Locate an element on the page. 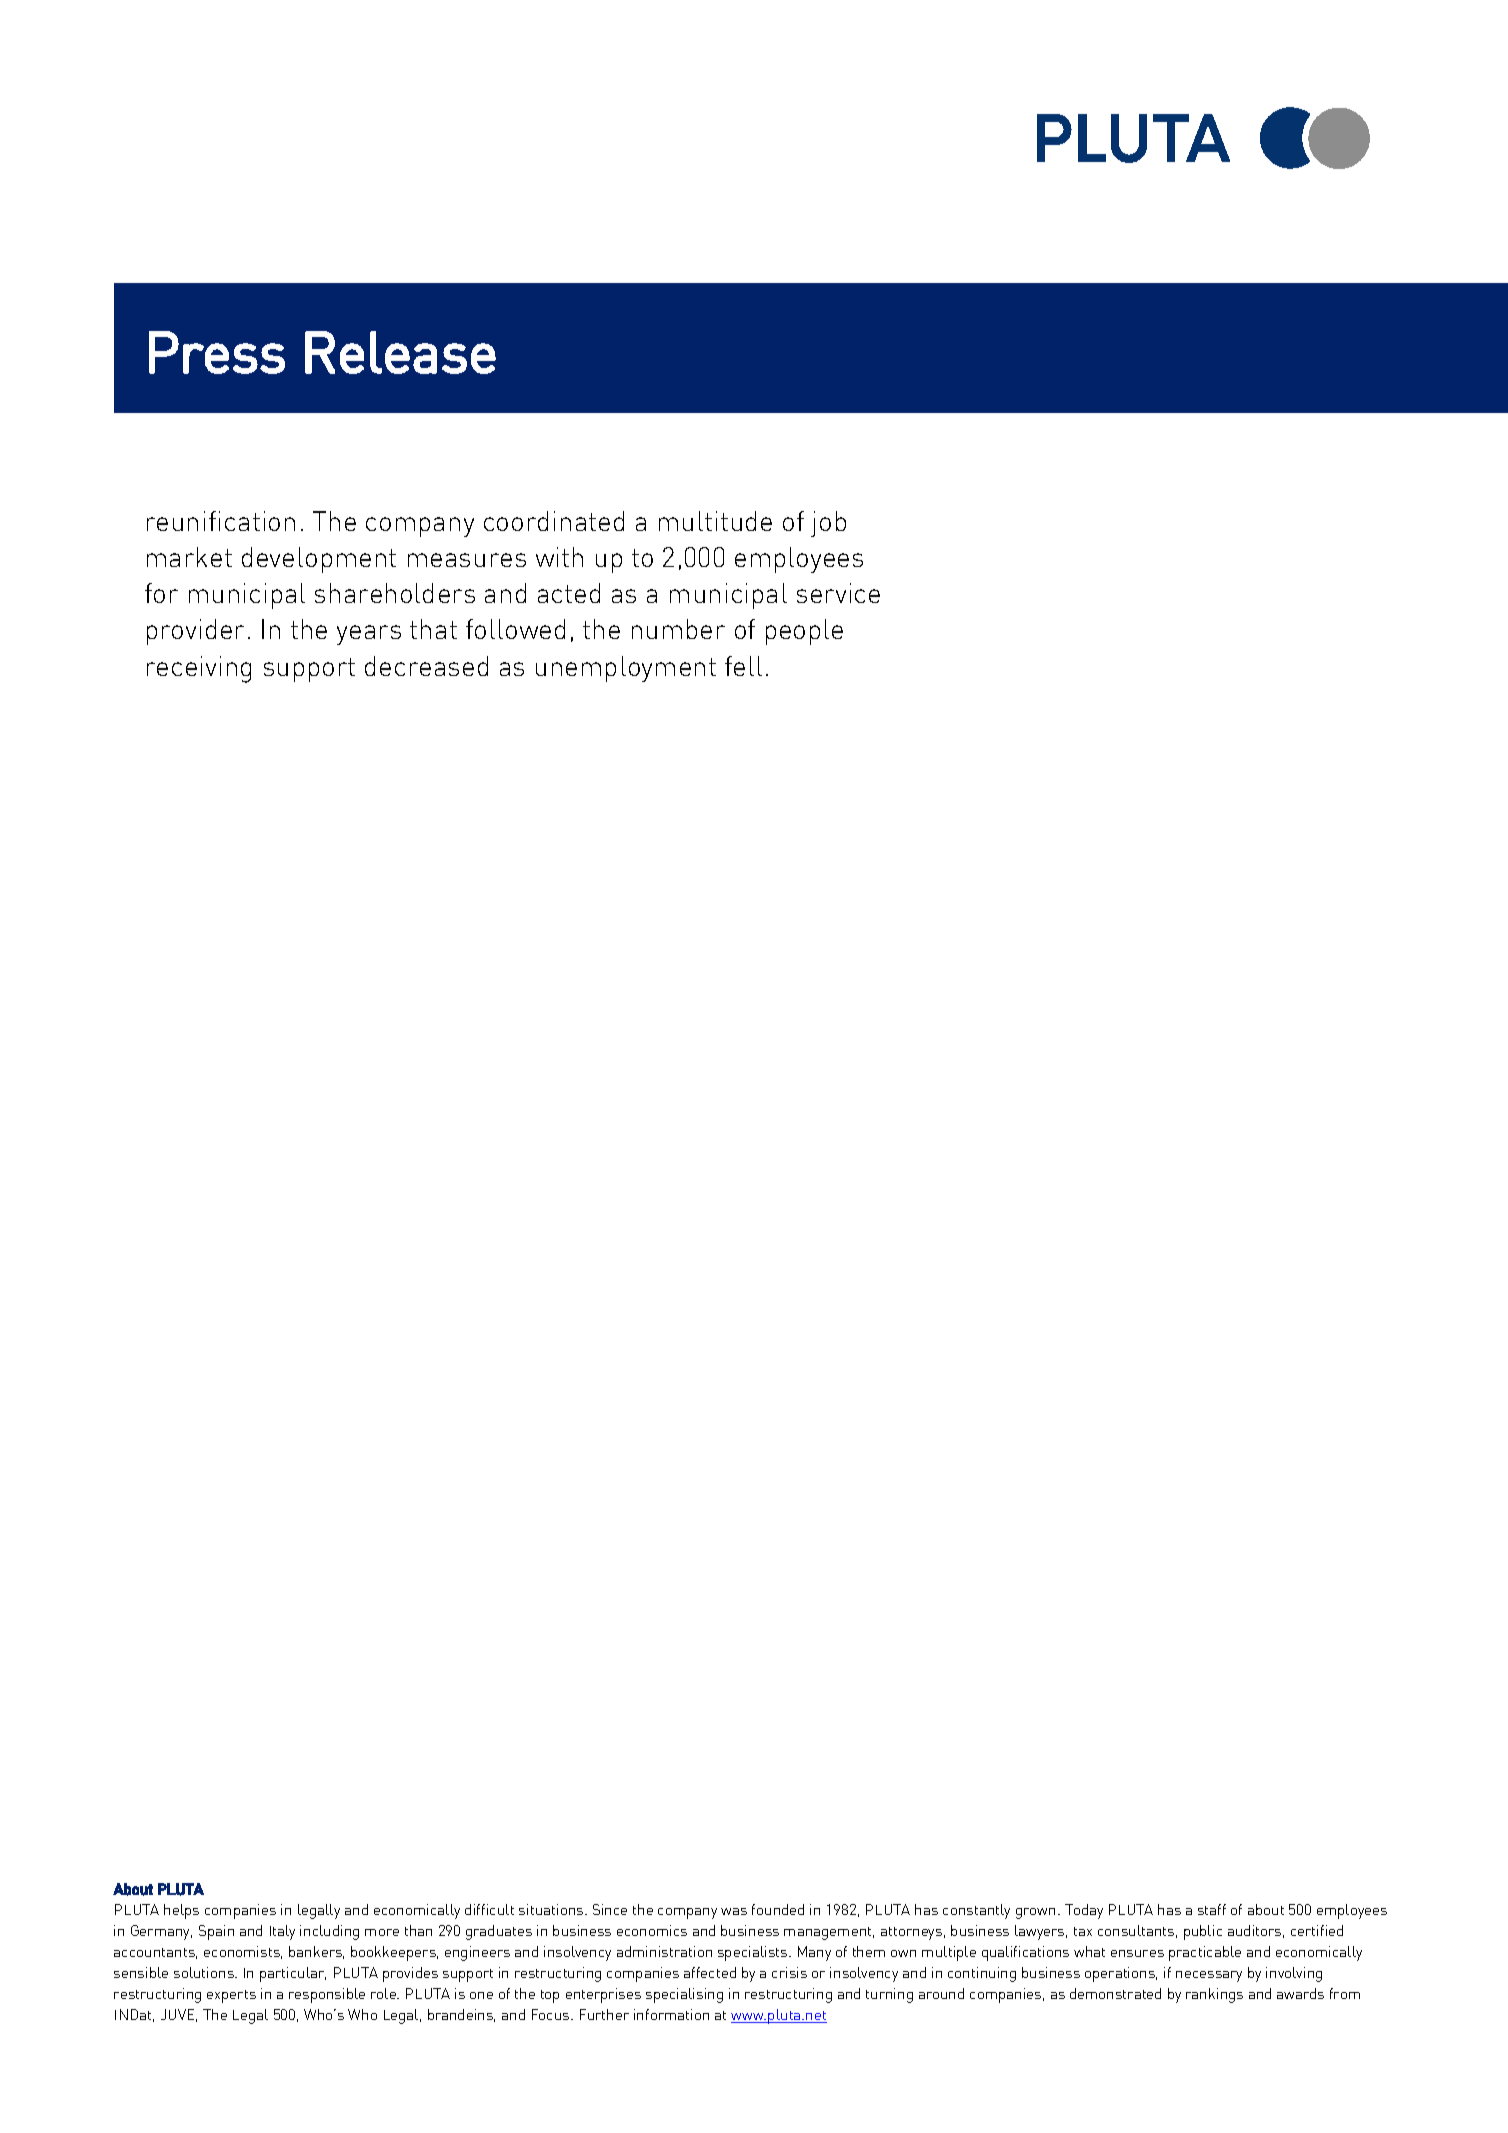 The width and height of the page is (1508, 2133). particular is located at coordinates (293, 1974).
